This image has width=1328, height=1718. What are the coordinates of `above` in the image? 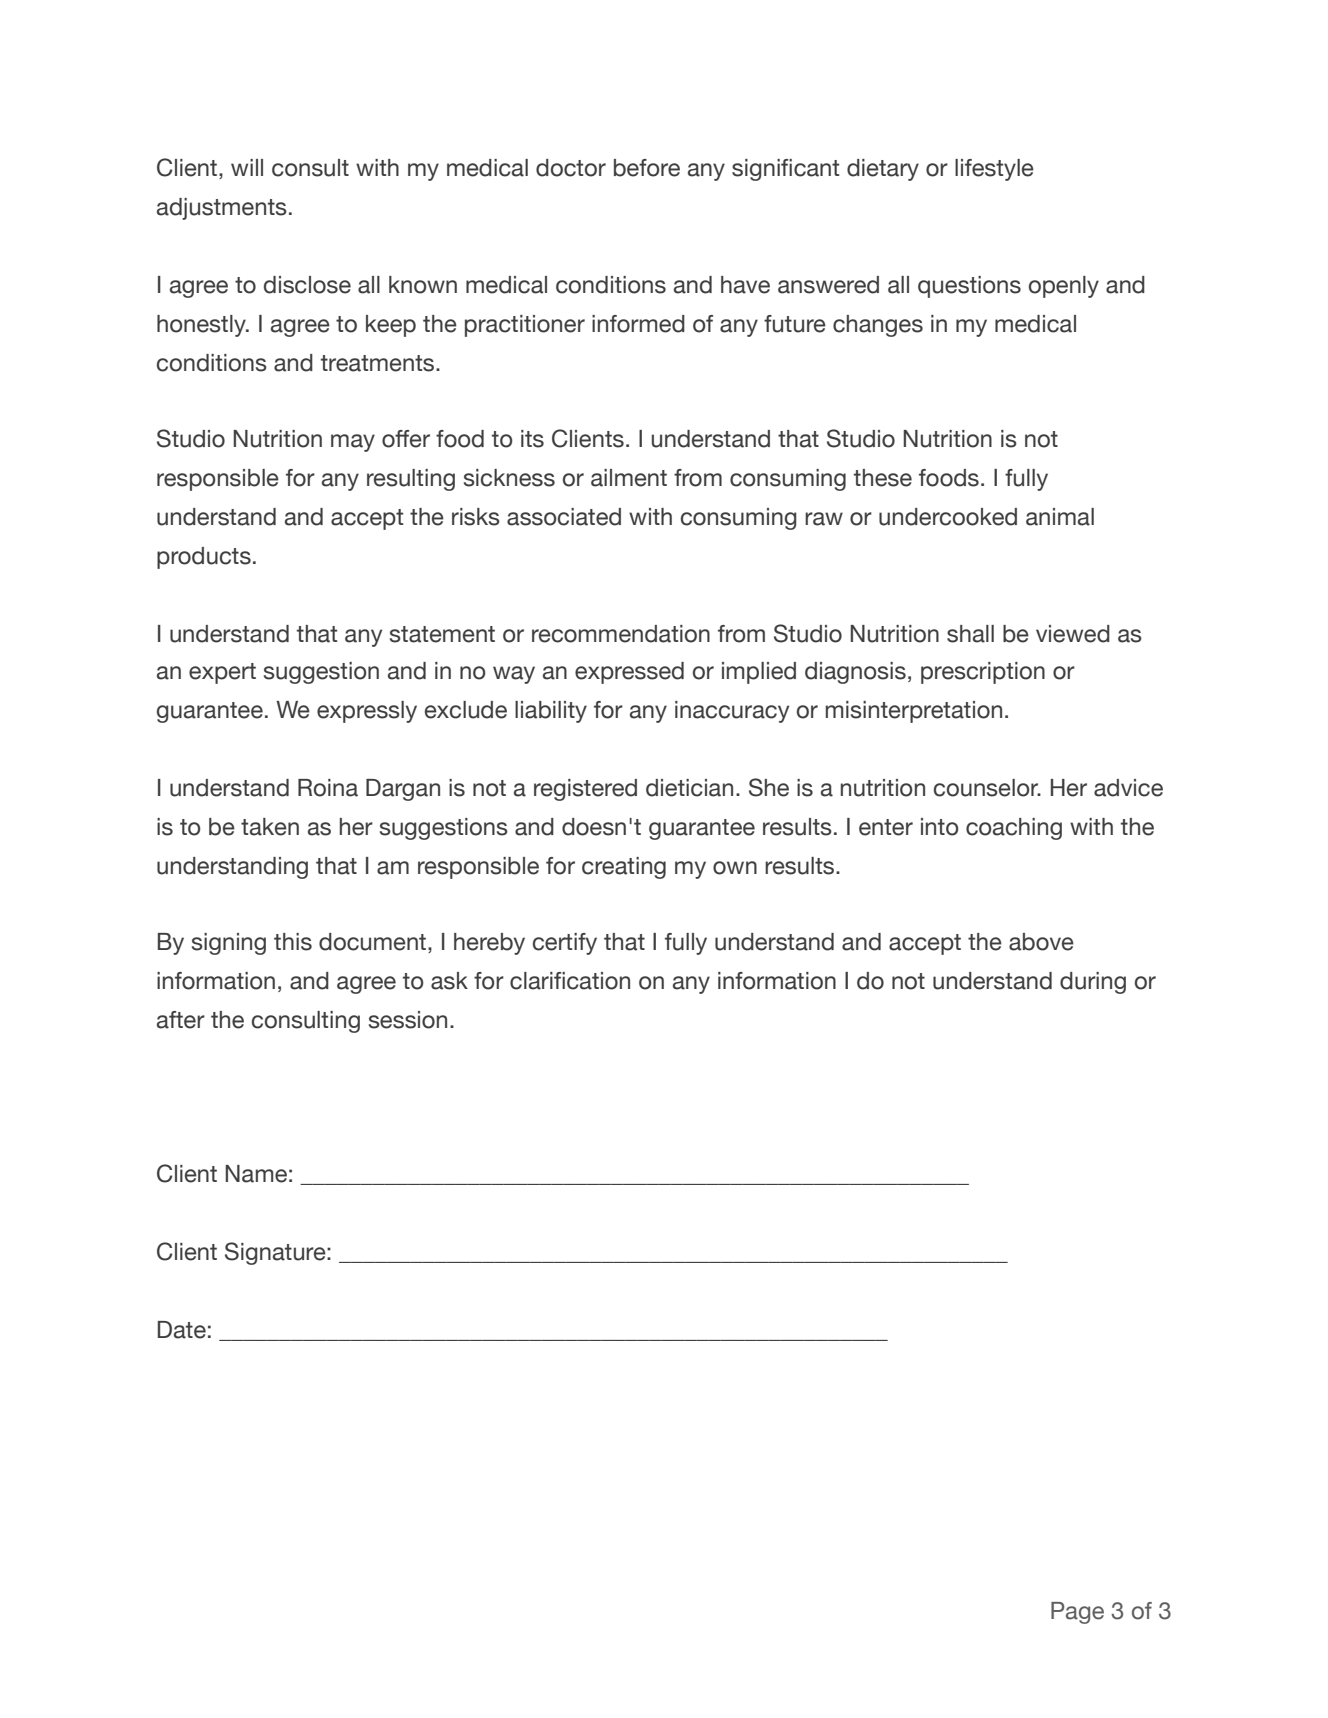 It's located at (1041, 942).
